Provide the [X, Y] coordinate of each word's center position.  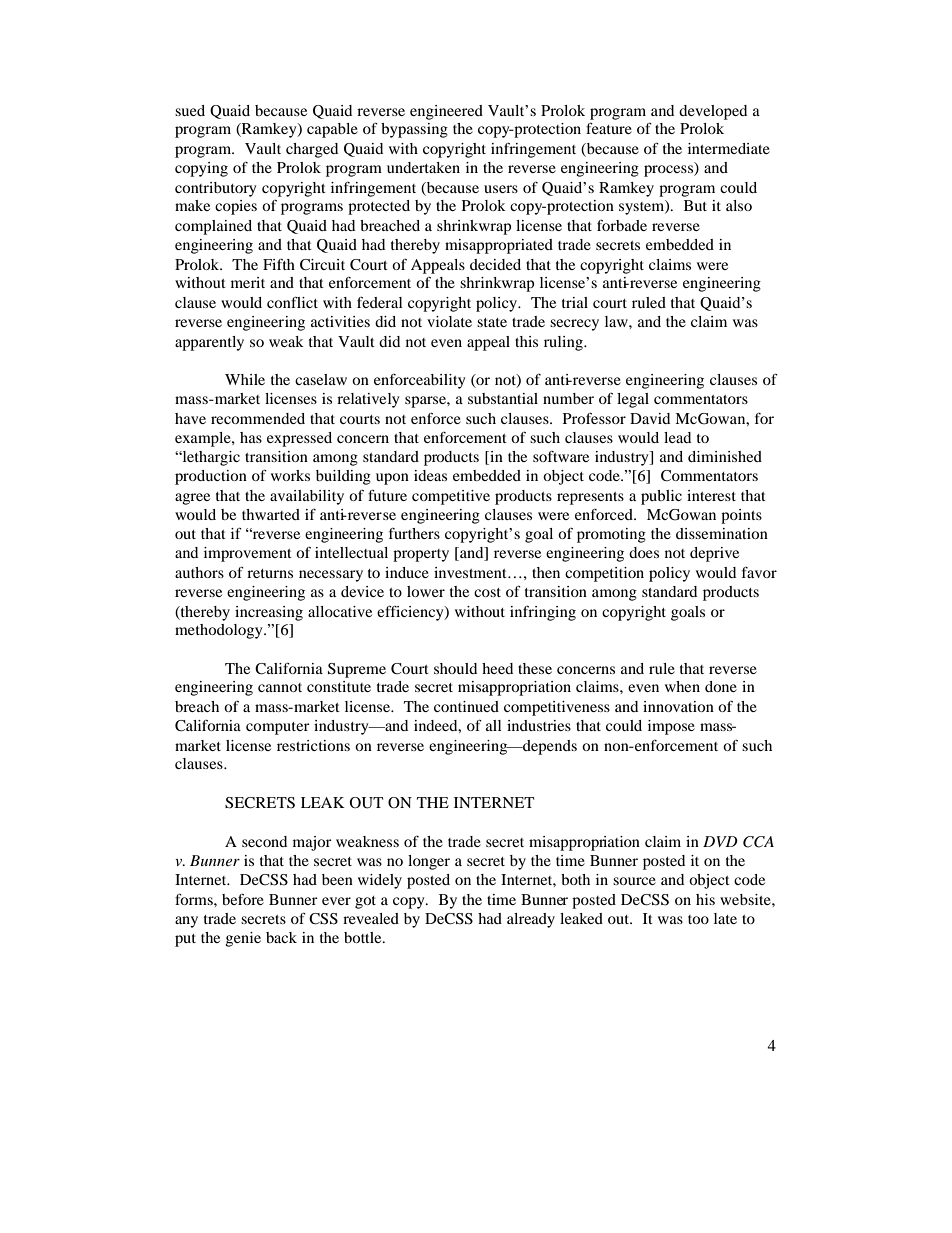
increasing [269, 613]
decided [495, 264]
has [251, 437]
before [243, 899]
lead [677, 437]
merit [248, 282]
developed [713, 112]
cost [487, 592]
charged [312, 150]
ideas [430, 475]
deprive [714, 554]
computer [278, 728]
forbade [622, 225]
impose [671, 727]
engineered [446, 112]
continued [466, 706]
